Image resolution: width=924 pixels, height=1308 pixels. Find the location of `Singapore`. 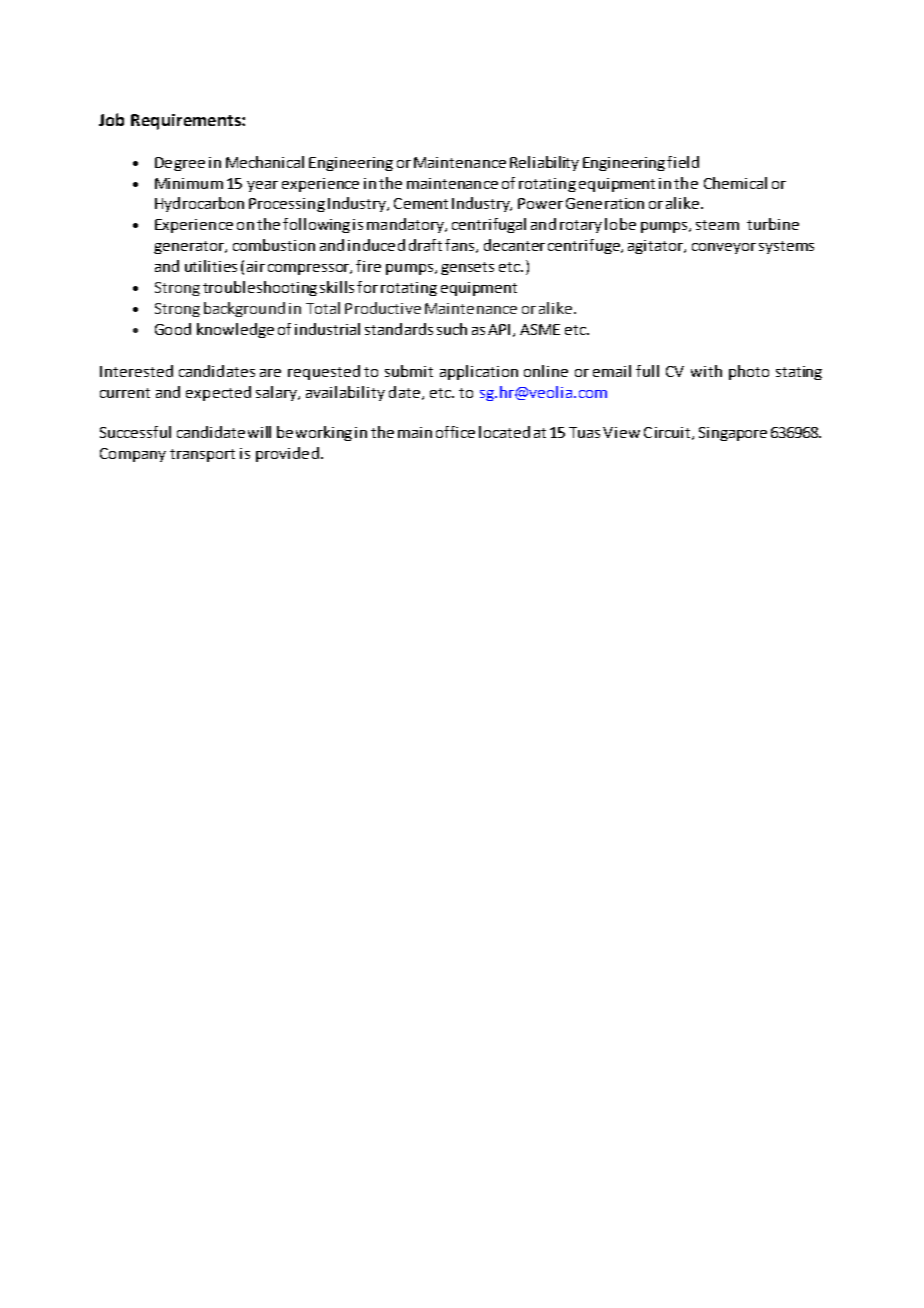

Singapore is located at coordinates (733, 434).
